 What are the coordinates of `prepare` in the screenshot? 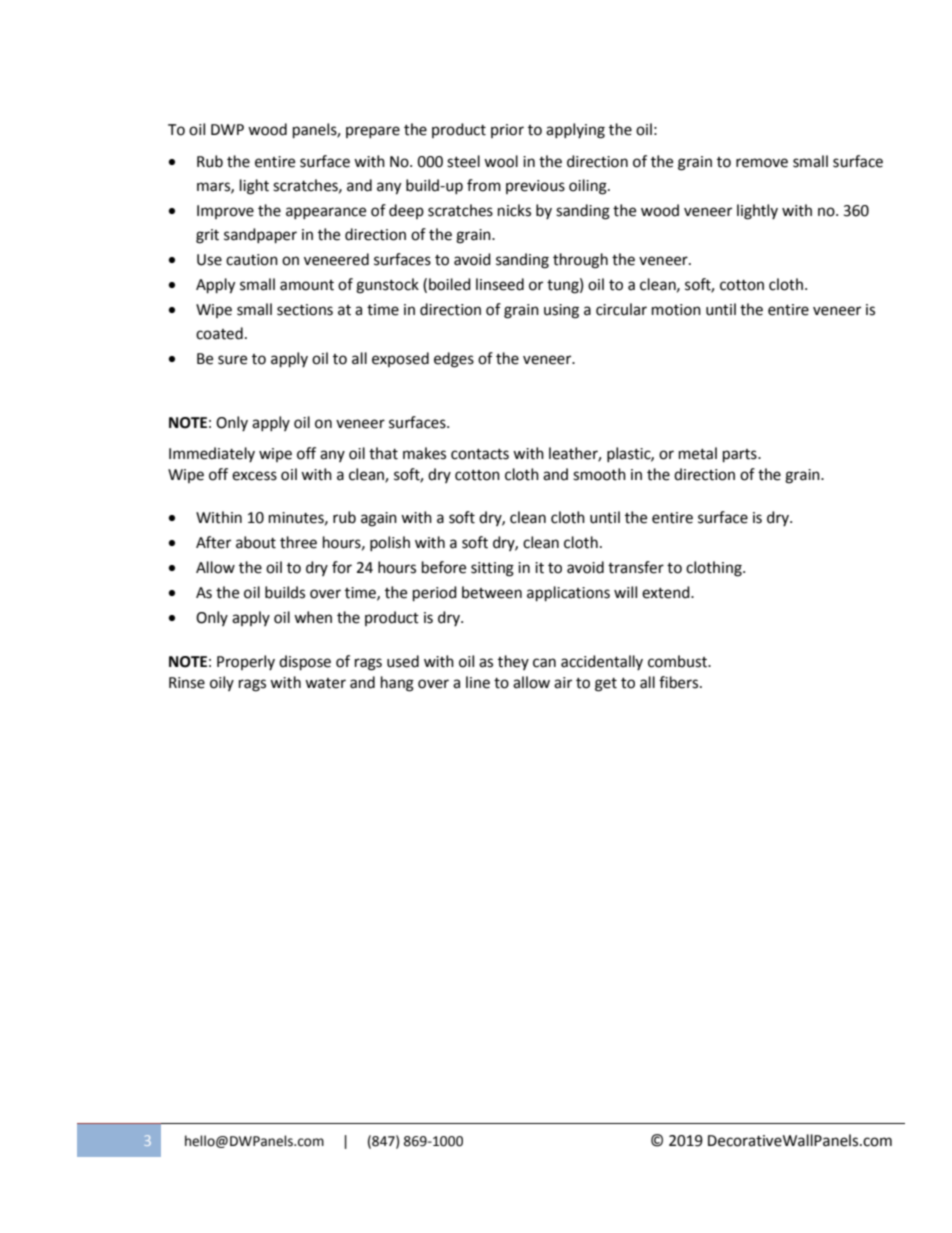 It's located at (373, 132).
